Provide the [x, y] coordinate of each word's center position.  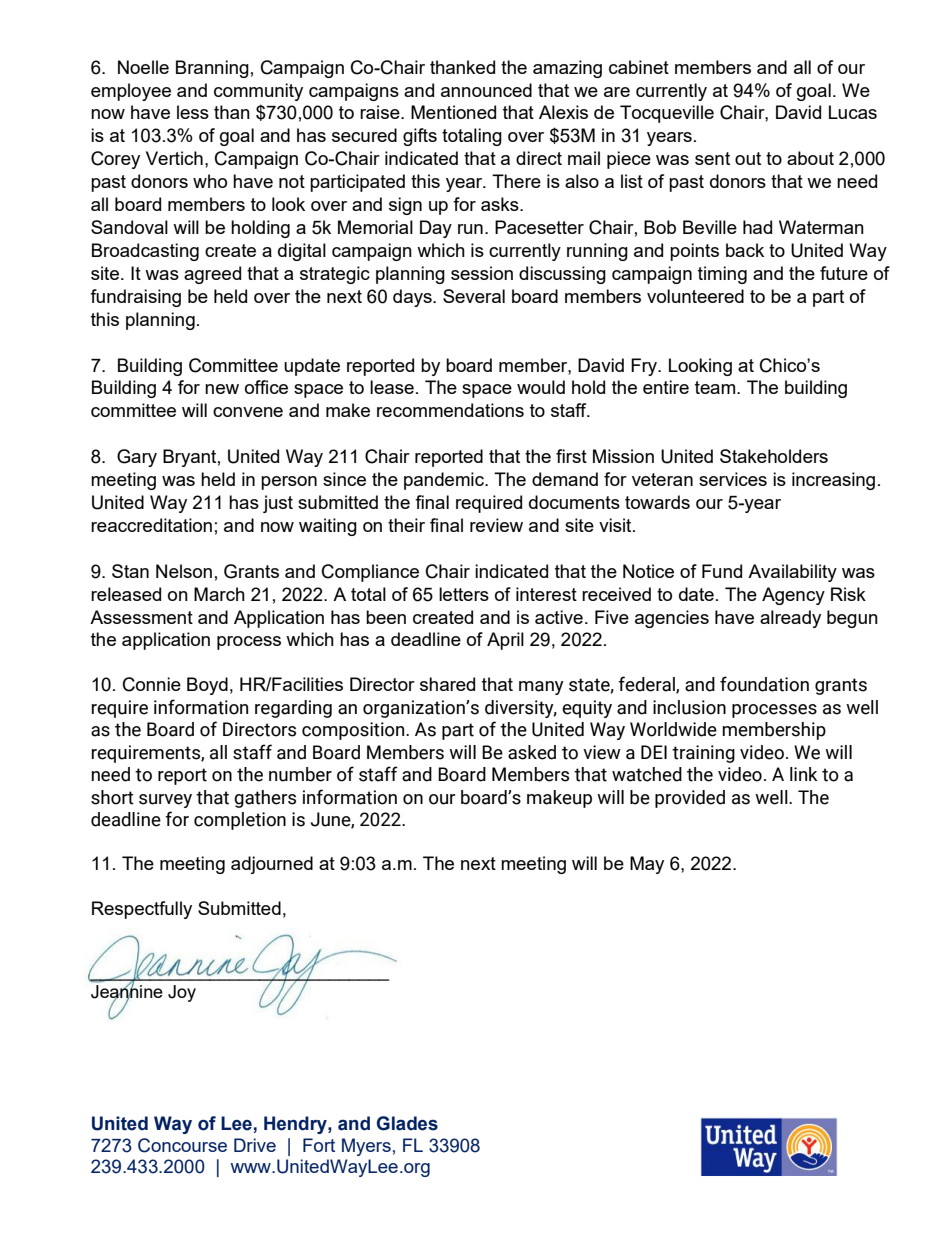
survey [165, 801]
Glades [407, 1123]
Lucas [853, 112]
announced [486, 90]
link [804, 774]
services [733, 479]
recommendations [450, 410]
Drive [255, 1145]
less [193, 112]
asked [532, 752]
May [647, 865]
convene [248, 412]
